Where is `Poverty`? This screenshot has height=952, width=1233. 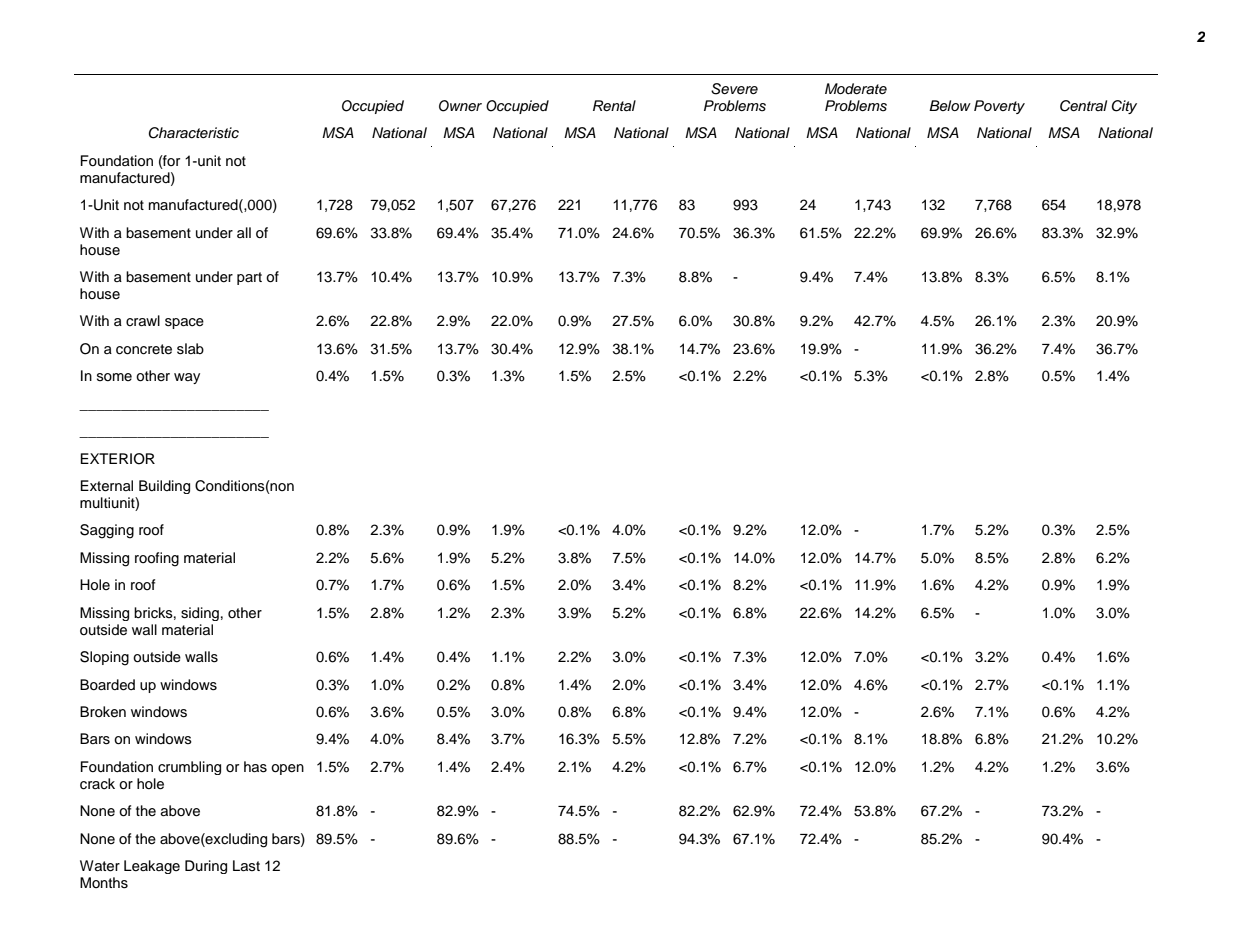
Poverty is located at coordinates (999, 107).
